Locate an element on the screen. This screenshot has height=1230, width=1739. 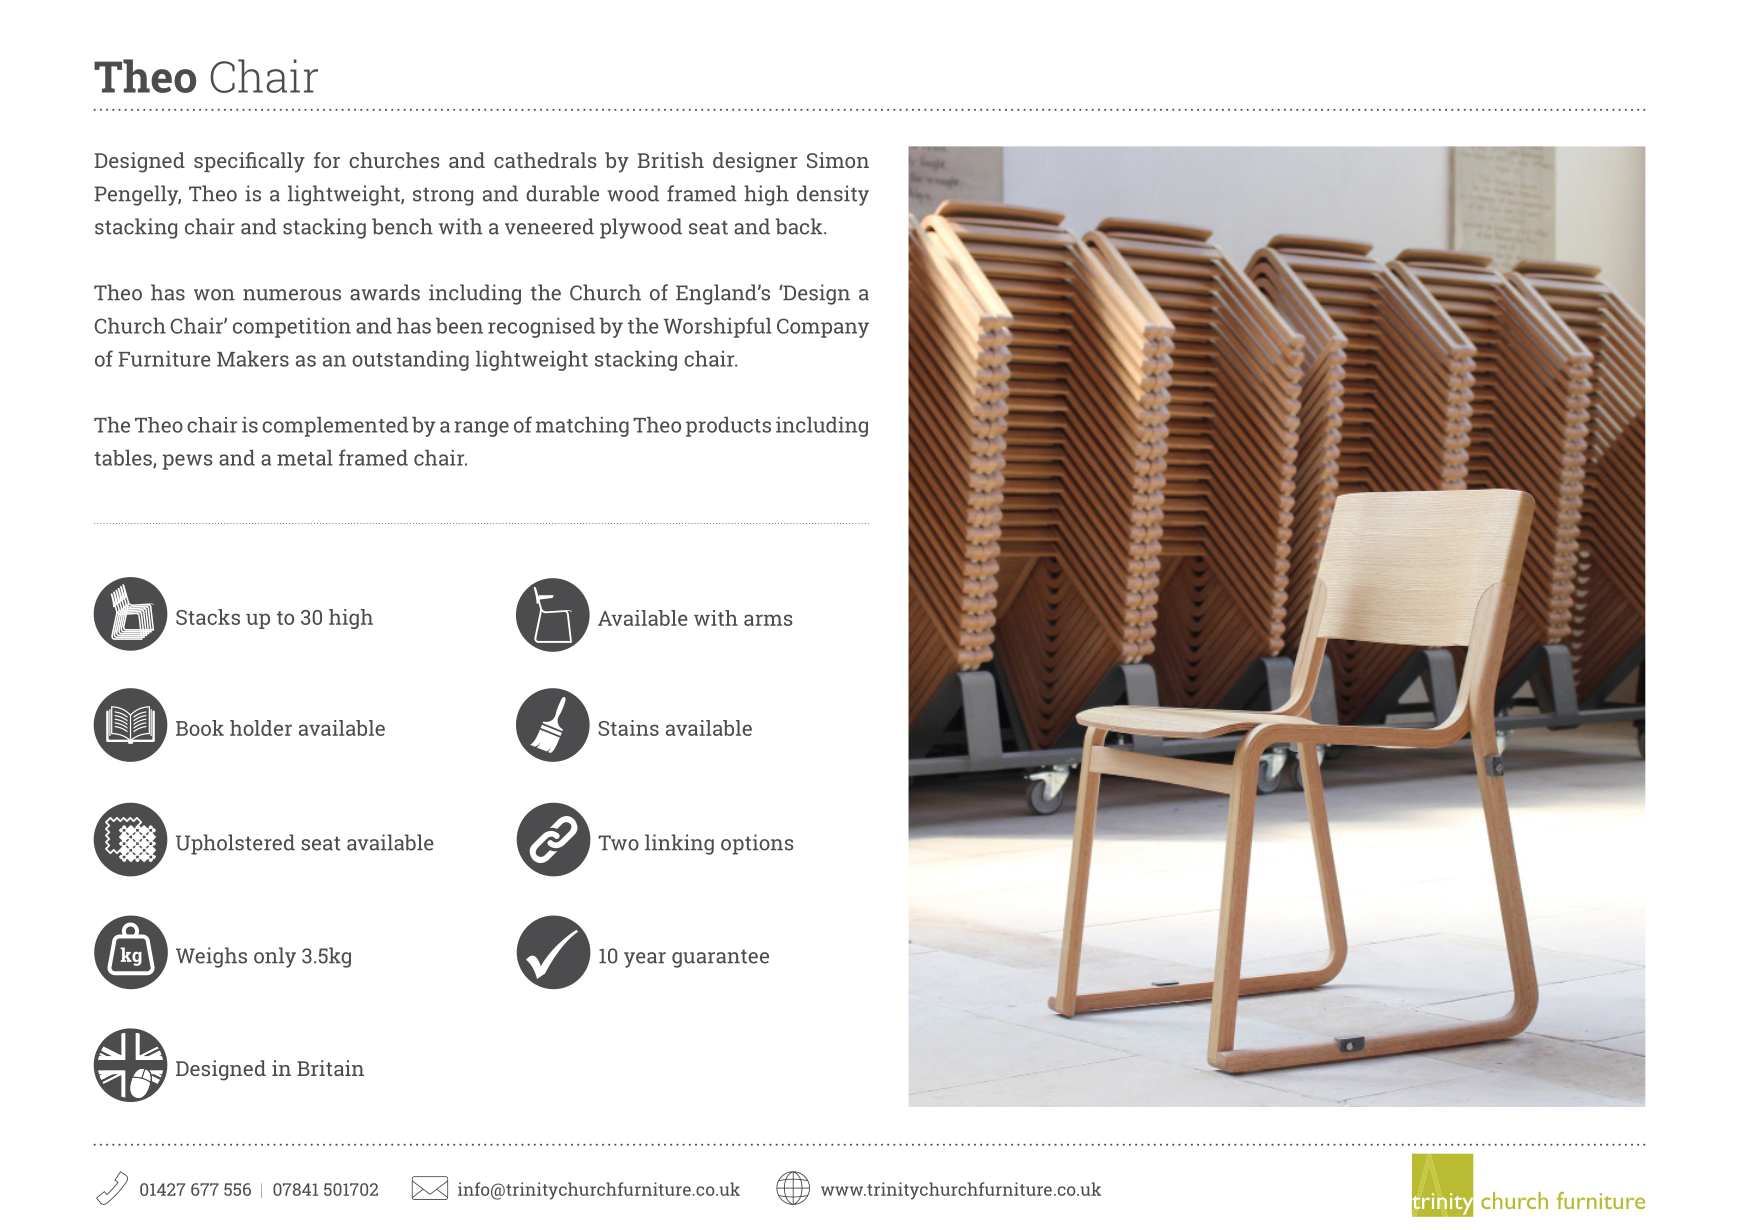
back is located at coordinates (800, 226).
